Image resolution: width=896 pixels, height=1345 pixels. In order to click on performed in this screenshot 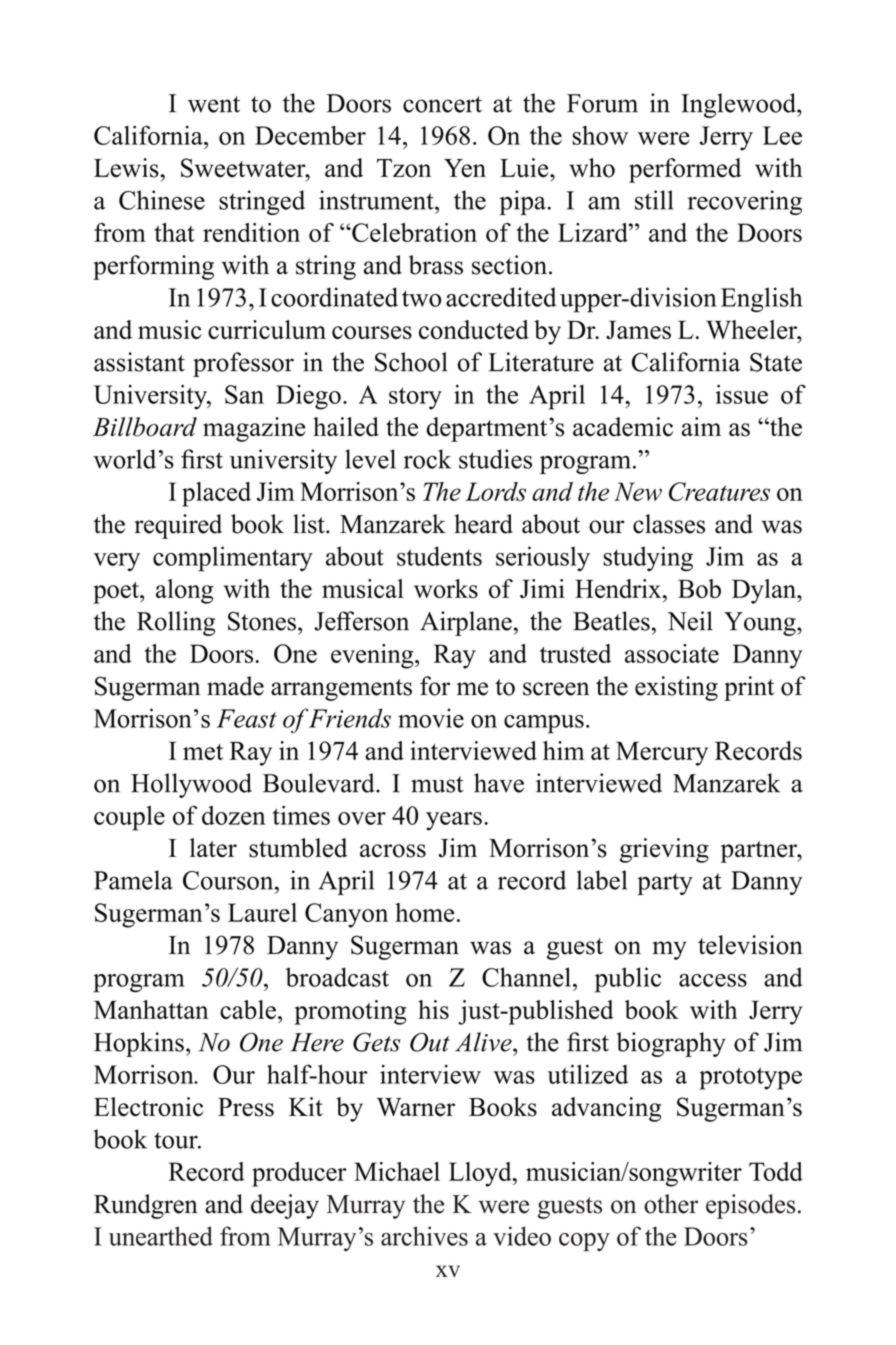, I will do `click(685, 170)`.
